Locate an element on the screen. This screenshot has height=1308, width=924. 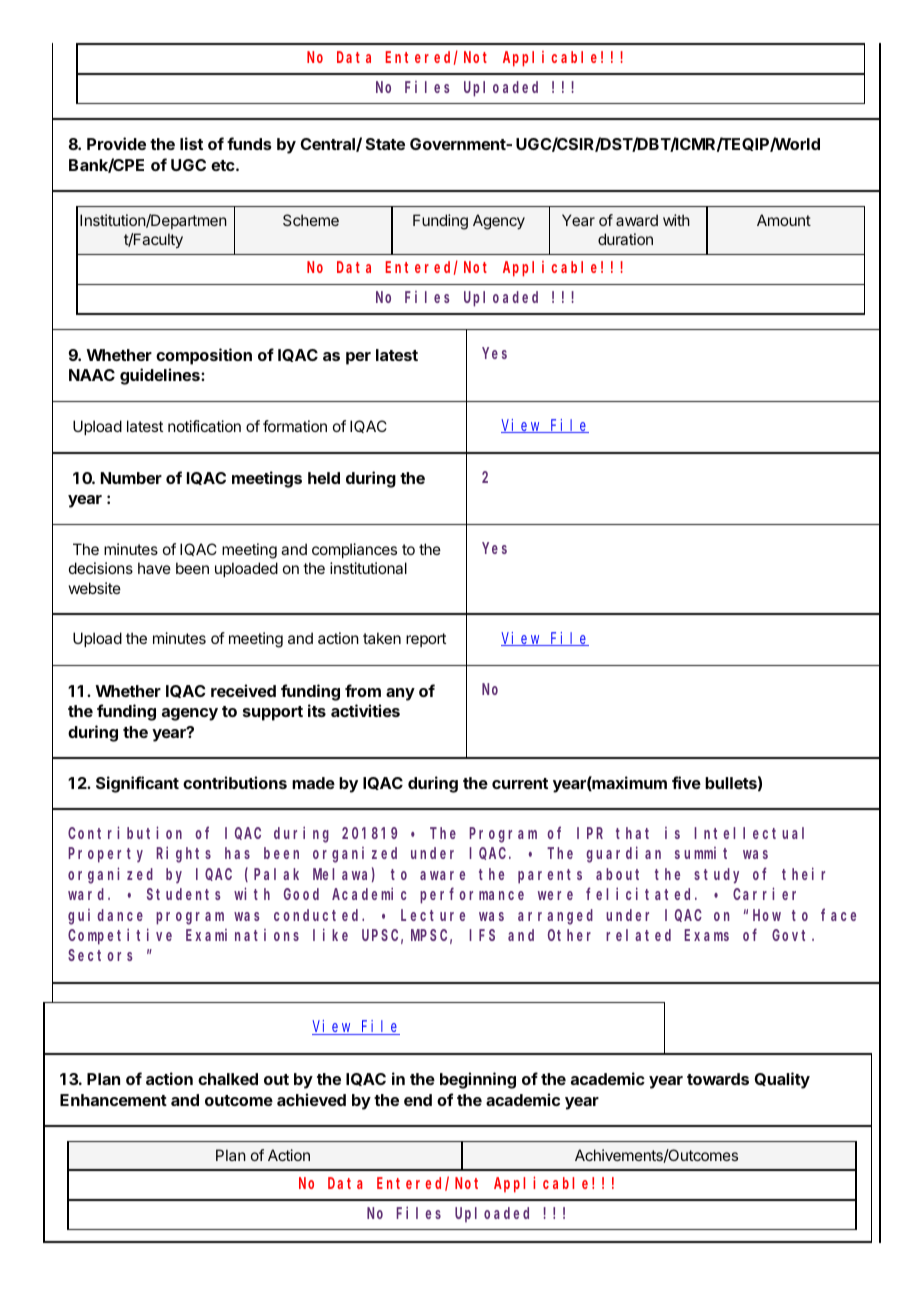
chalked is located at coordinates (228, 1079).
